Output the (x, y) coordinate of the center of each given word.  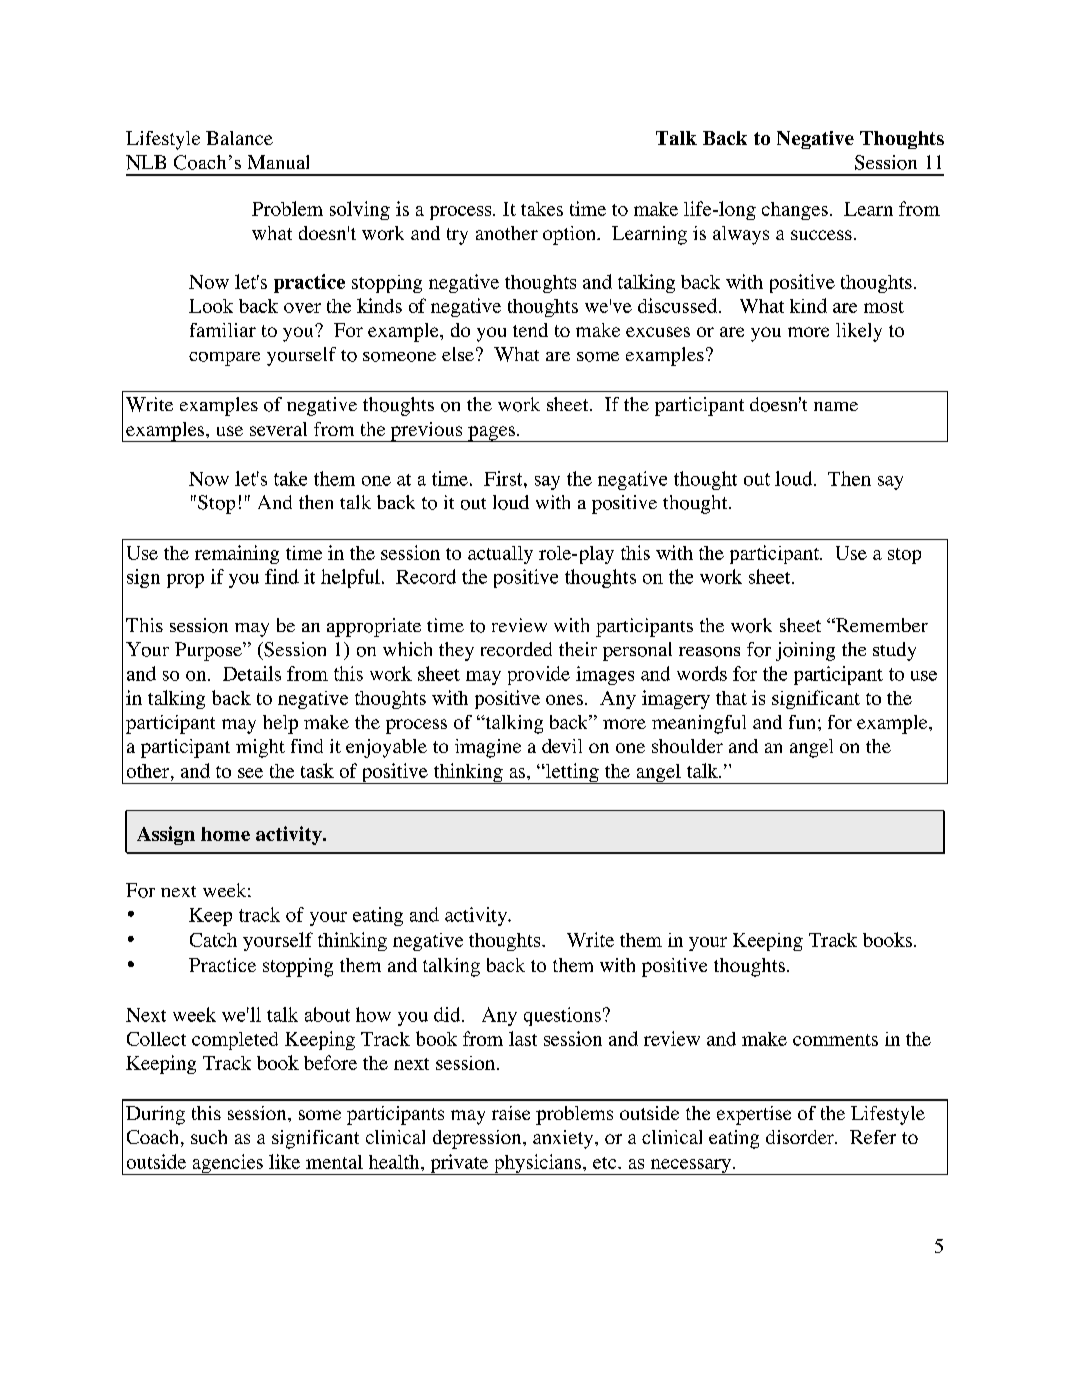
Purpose (209, 651)
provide (539, 675)
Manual (278, 162)
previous (426, 432)
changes (795, 211)
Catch (213, 940)
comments (835, 1040)
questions (562, 1016)
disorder (801, 1137)
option (571, 235)
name (836, 406)
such (209, 1137)
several (278, 429)
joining (805, 651)
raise (511, 1113)
